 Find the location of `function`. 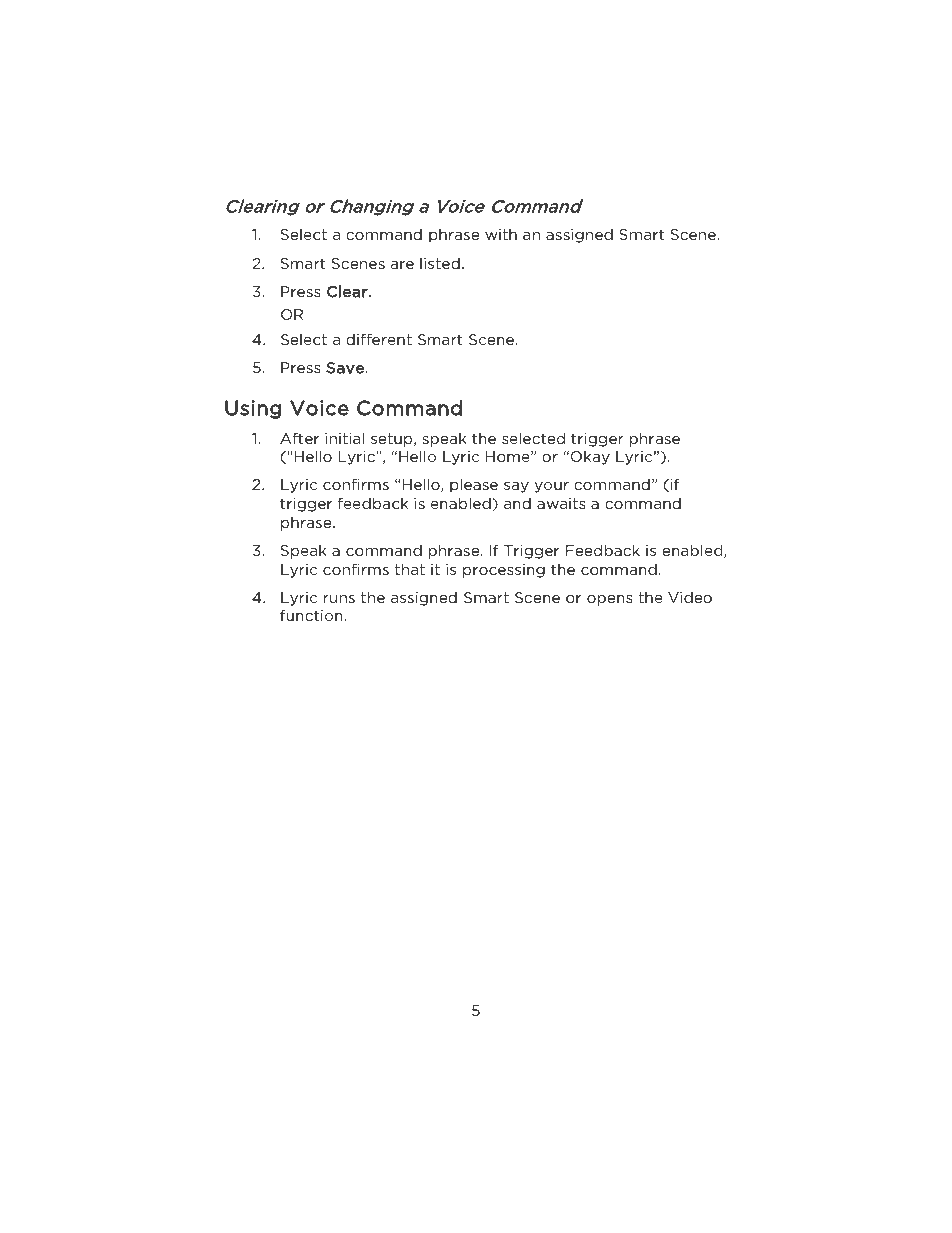

function is located at coordinates (312, 615).
